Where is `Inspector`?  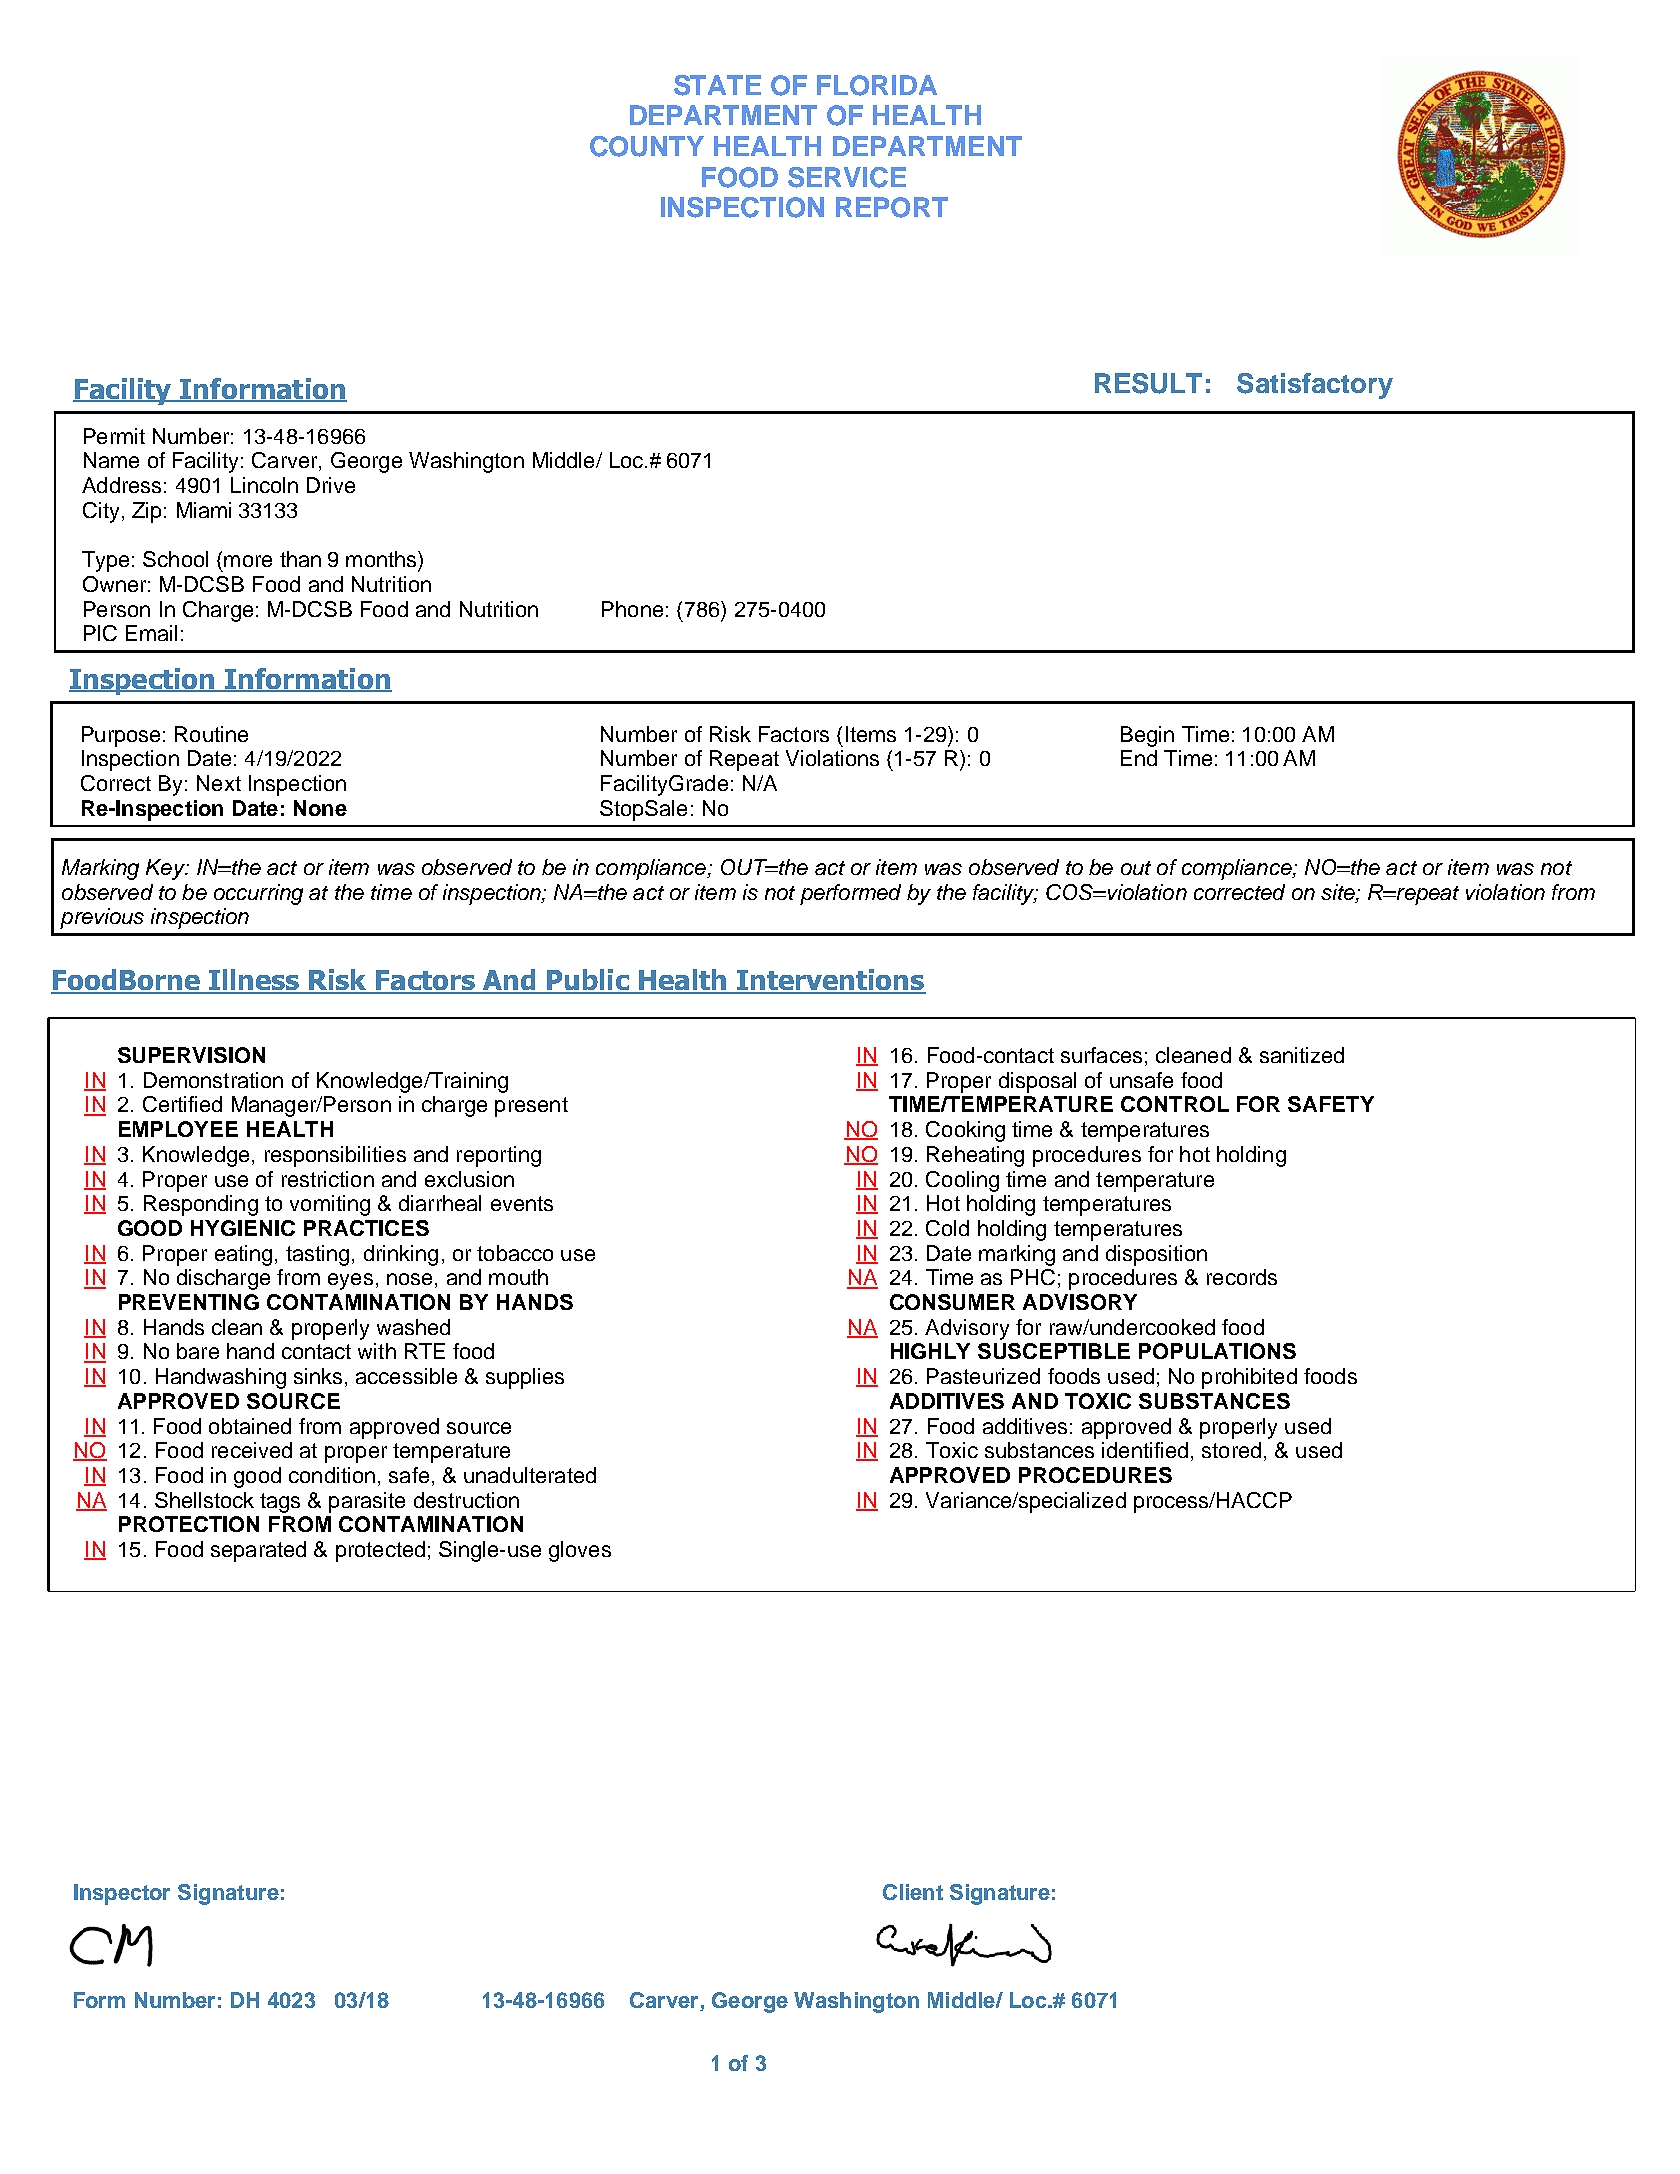
Inspector is located at coordinates (122, 1894).
